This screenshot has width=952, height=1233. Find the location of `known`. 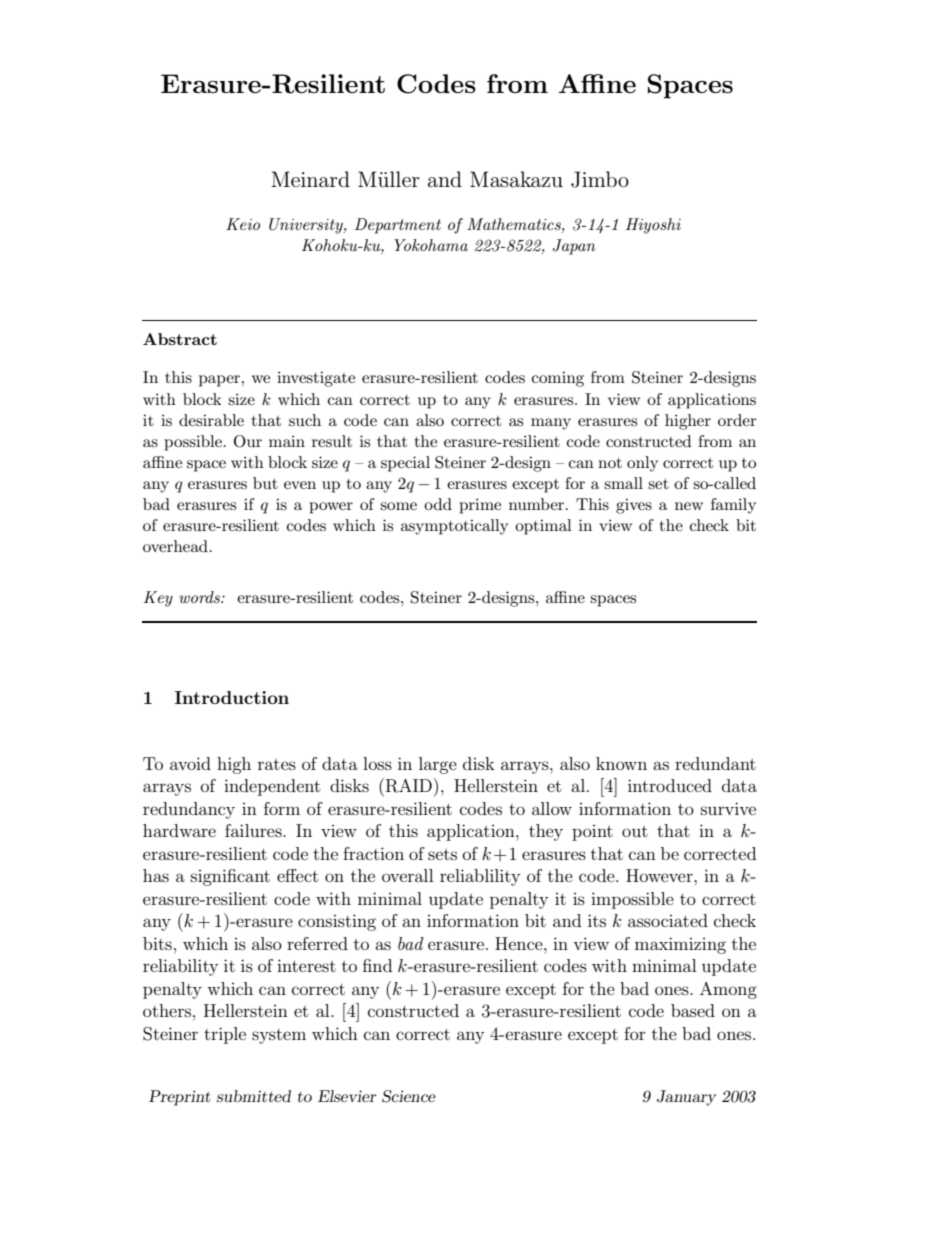

known is located at coordinates (621, 763).
